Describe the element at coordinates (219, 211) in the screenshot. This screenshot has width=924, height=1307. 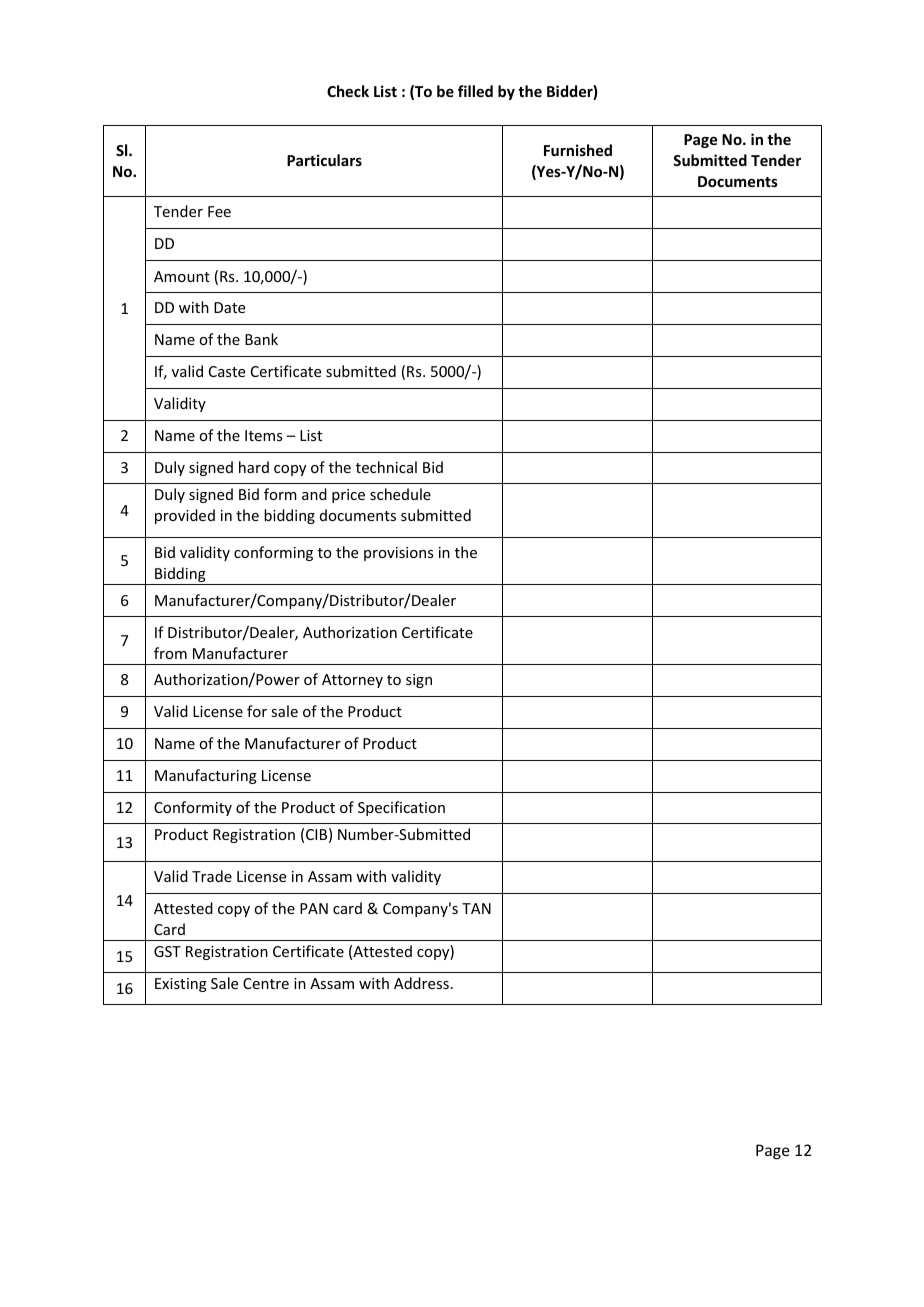
I see `Fee` at that location.
